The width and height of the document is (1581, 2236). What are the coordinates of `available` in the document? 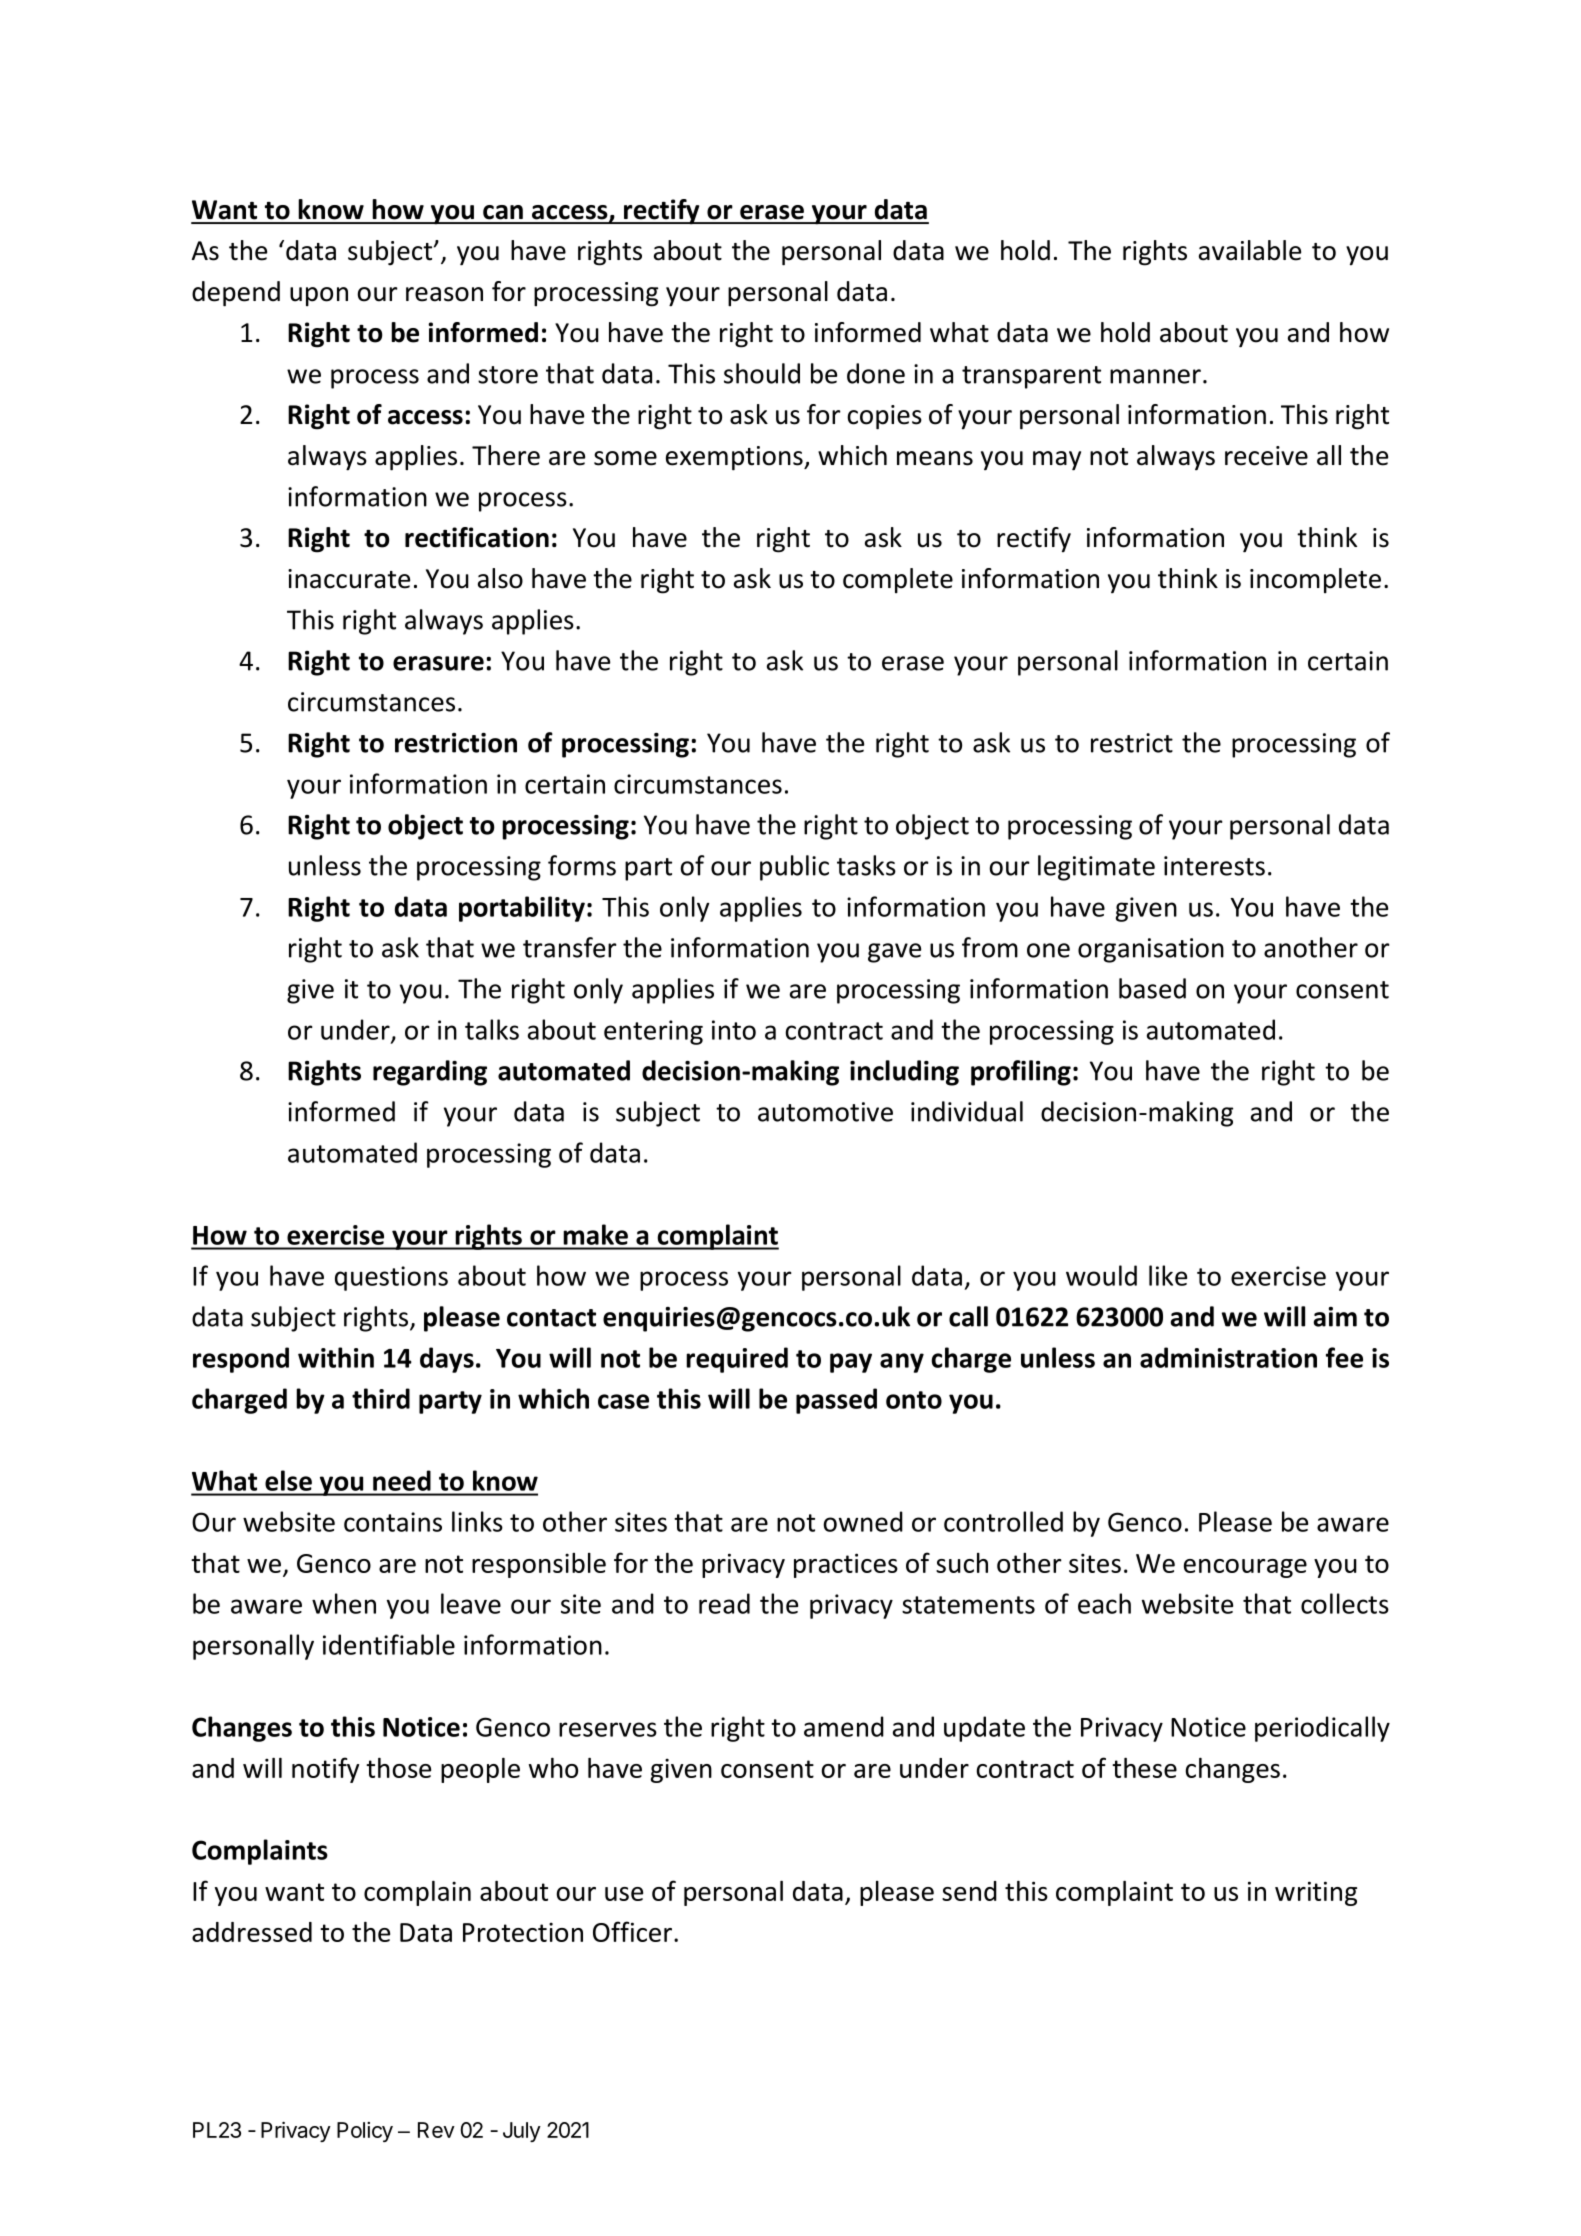 It's located at (1250, 250).
